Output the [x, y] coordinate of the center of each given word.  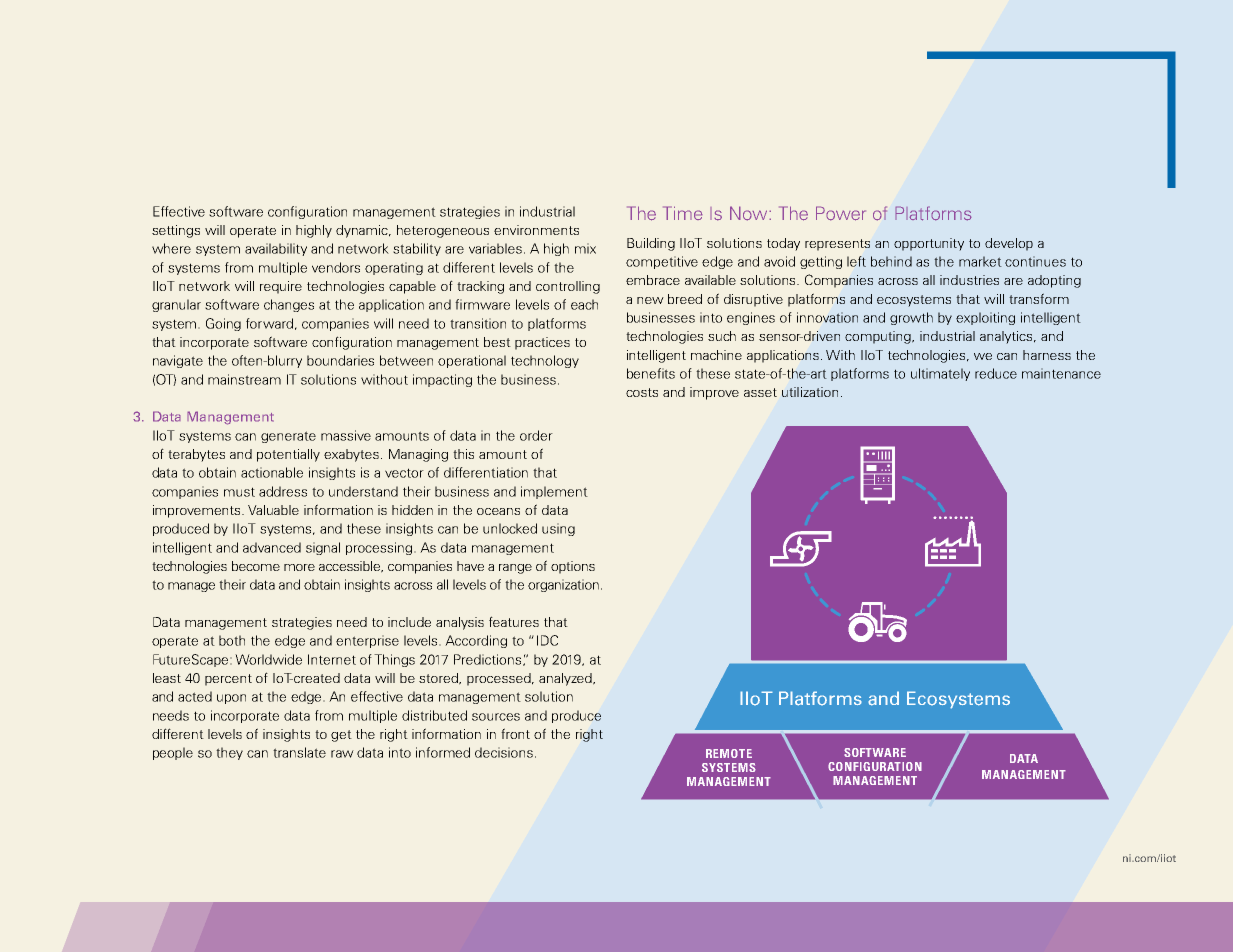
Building [651, 244]
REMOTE [729, 753]
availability [276, 249]
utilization [810, 392]
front [515, 733]
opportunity [929, 244]
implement [554, 492]
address [283, 491]
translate [299, 752]
